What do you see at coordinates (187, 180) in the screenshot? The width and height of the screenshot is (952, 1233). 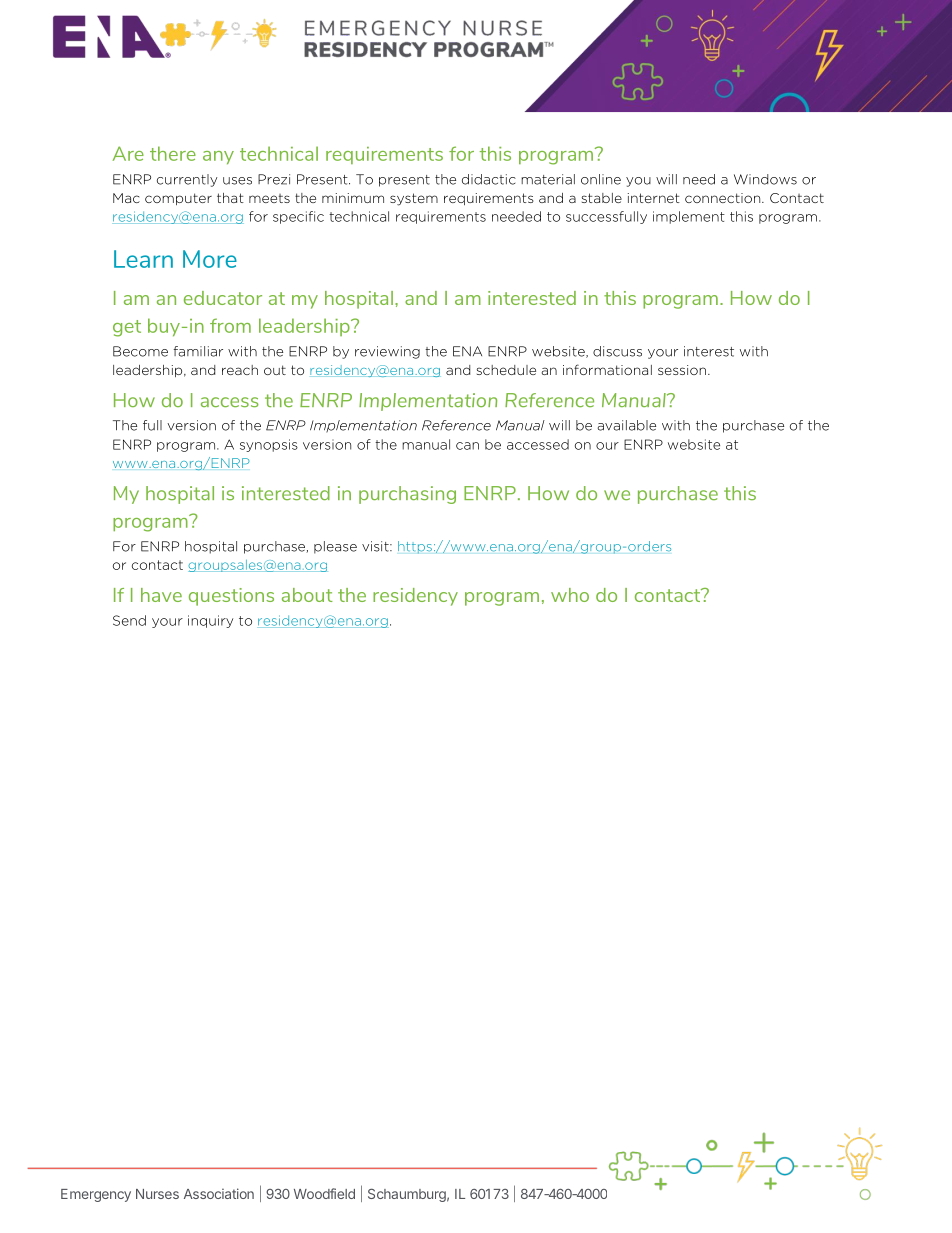 I see `currently` at bounding box center [187, 180].
